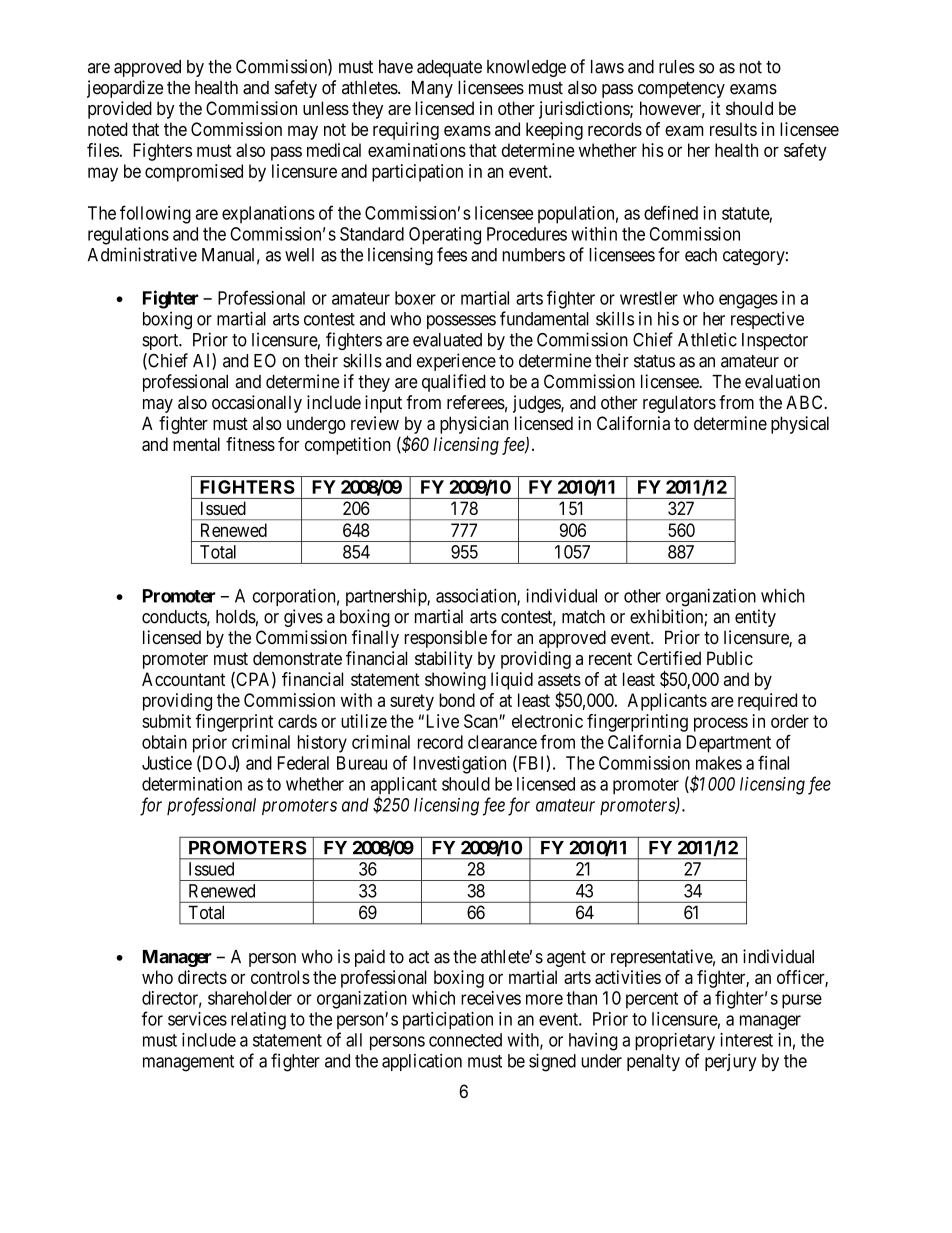  I want to click on competency, so click(681, 89).
